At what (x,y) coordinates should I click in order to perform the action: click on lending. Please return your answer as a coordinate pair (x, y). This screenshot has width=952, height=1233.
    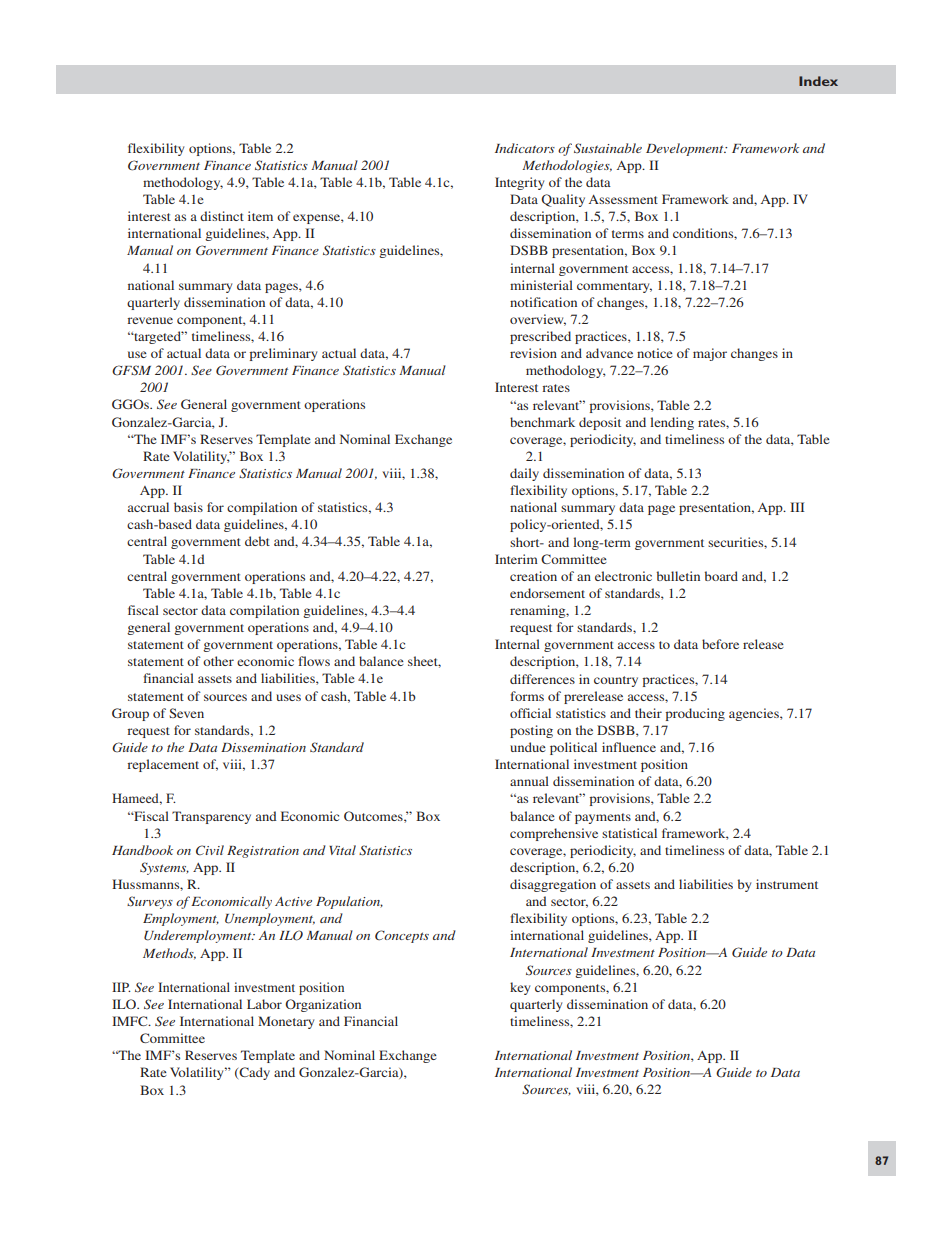
    Looking at the image, I should click on (672, 423).
